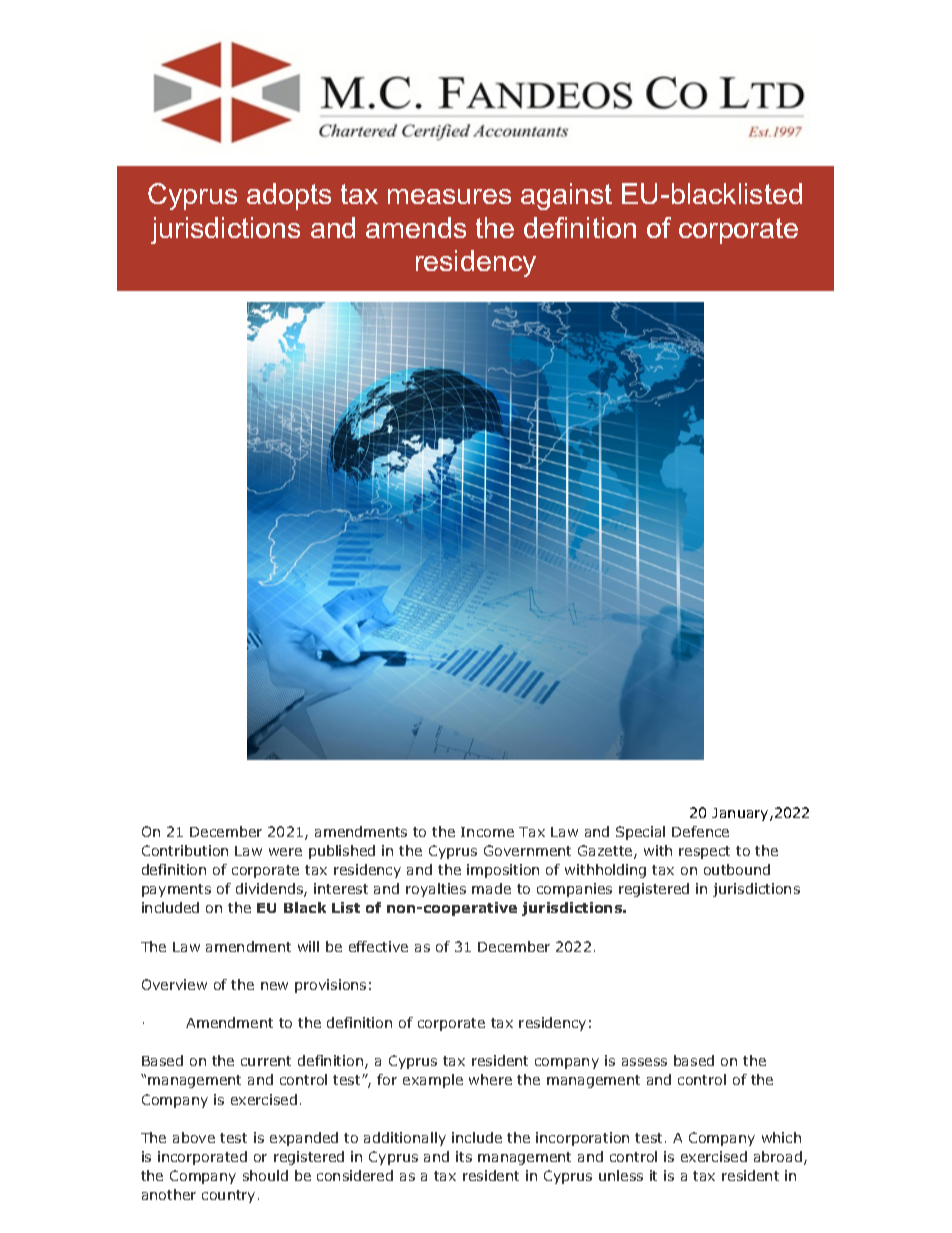  I want to click on respect, so click(704, 852).
